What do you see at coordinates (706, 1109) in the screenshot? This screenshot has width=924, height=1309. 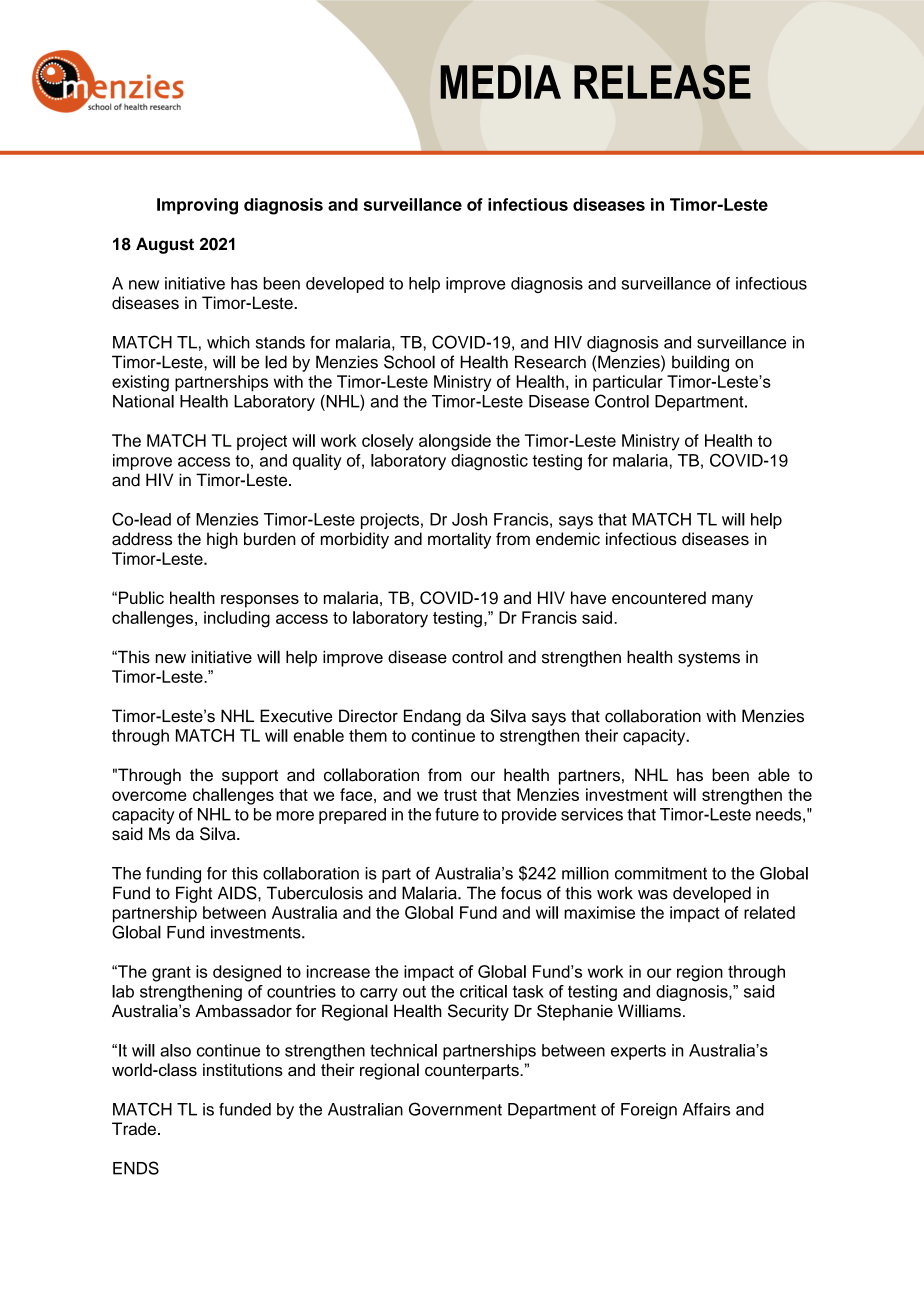 I see `Affairs` at bounding box center [706, 1109].
